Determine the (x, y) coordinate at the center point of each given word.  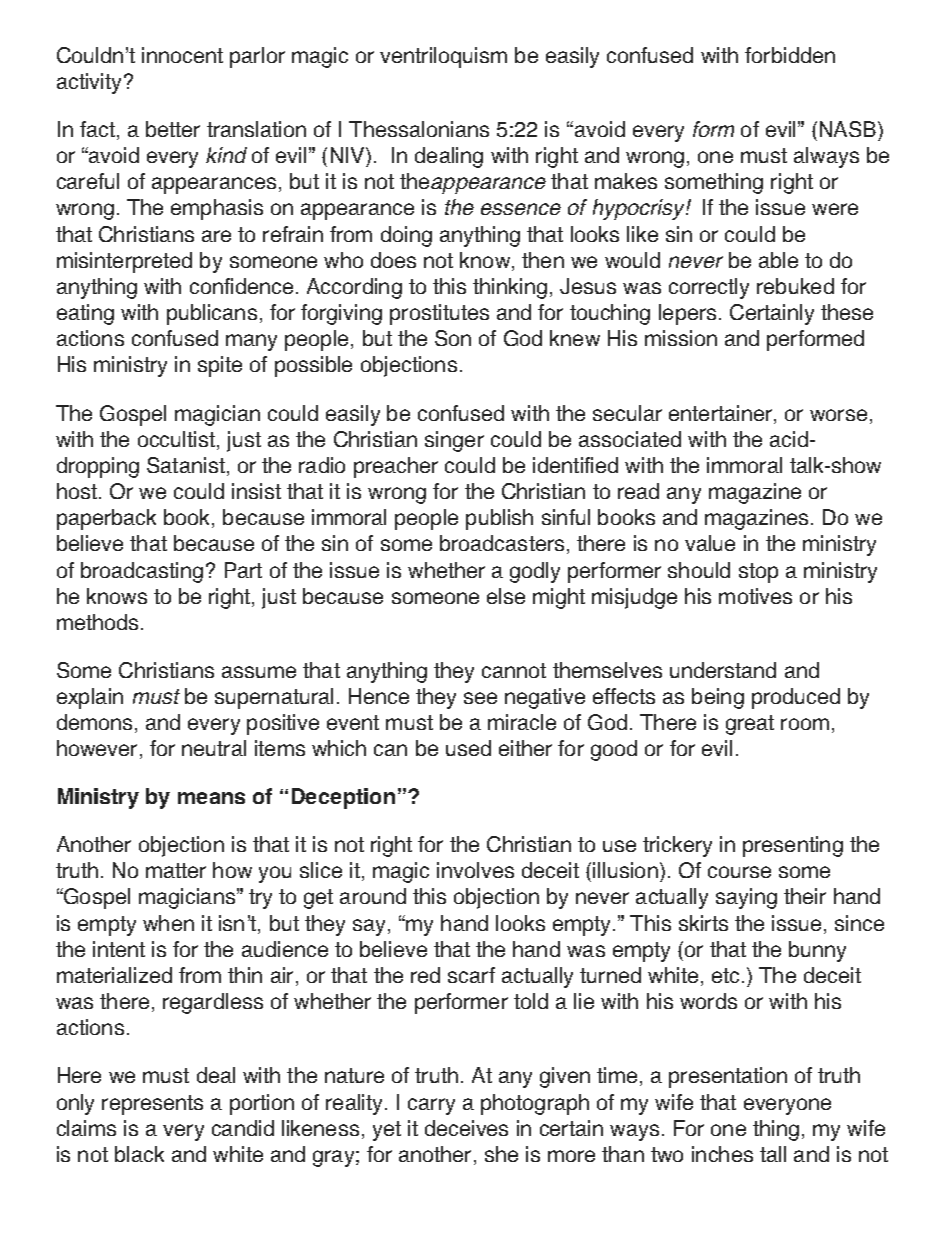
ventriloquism (443, 57)
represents (152, 1105)
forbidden (790, 55)
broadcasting (142, 572)
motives (755, 596)
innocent (182, 55)
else (506, 596)
